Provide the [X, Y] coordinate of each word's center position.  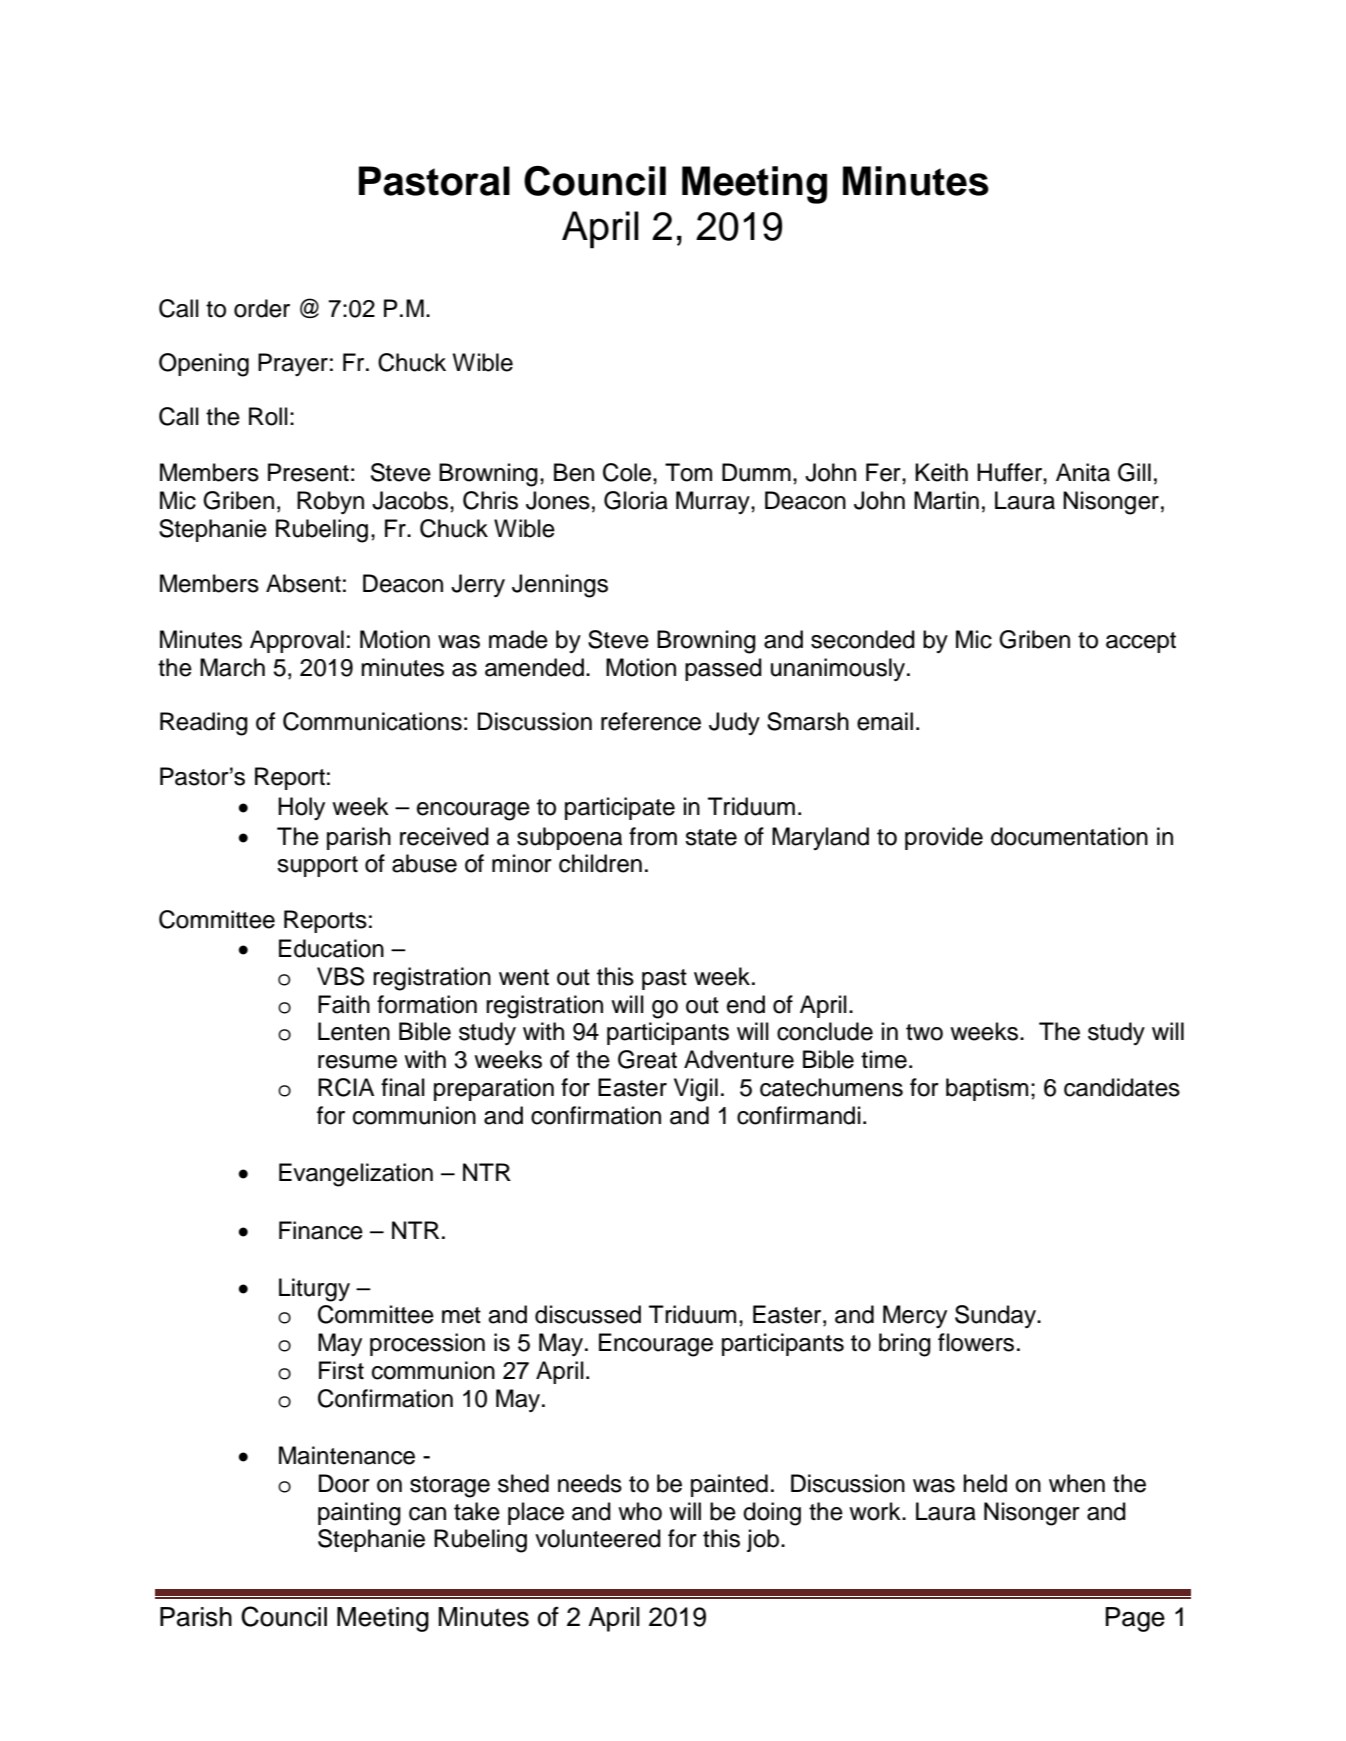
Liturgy [314, 1290]
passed [723, 669]
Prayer [293, 364]
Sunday [996, 1316]
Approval [297, 641]
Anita [1083, 472]
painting [359, 1514]
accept [1141, 642]
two [924, 1032]
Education [331, 948]
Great [647, 1059]
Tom [688, 472]
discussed [588, 1314]
